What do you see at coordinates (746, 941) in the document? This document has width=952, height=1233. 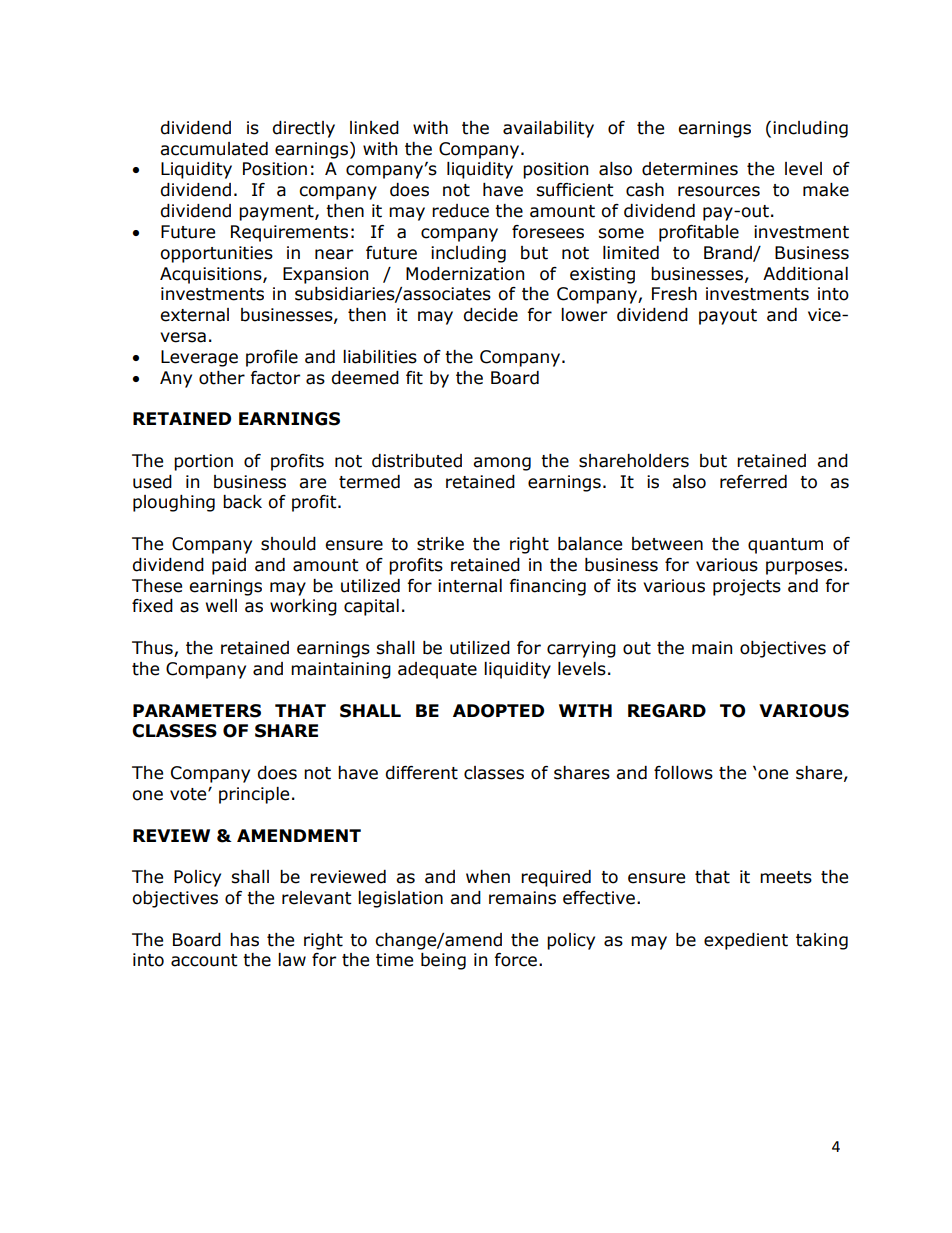 I see `expedient` at bounding box center [746, 941].
